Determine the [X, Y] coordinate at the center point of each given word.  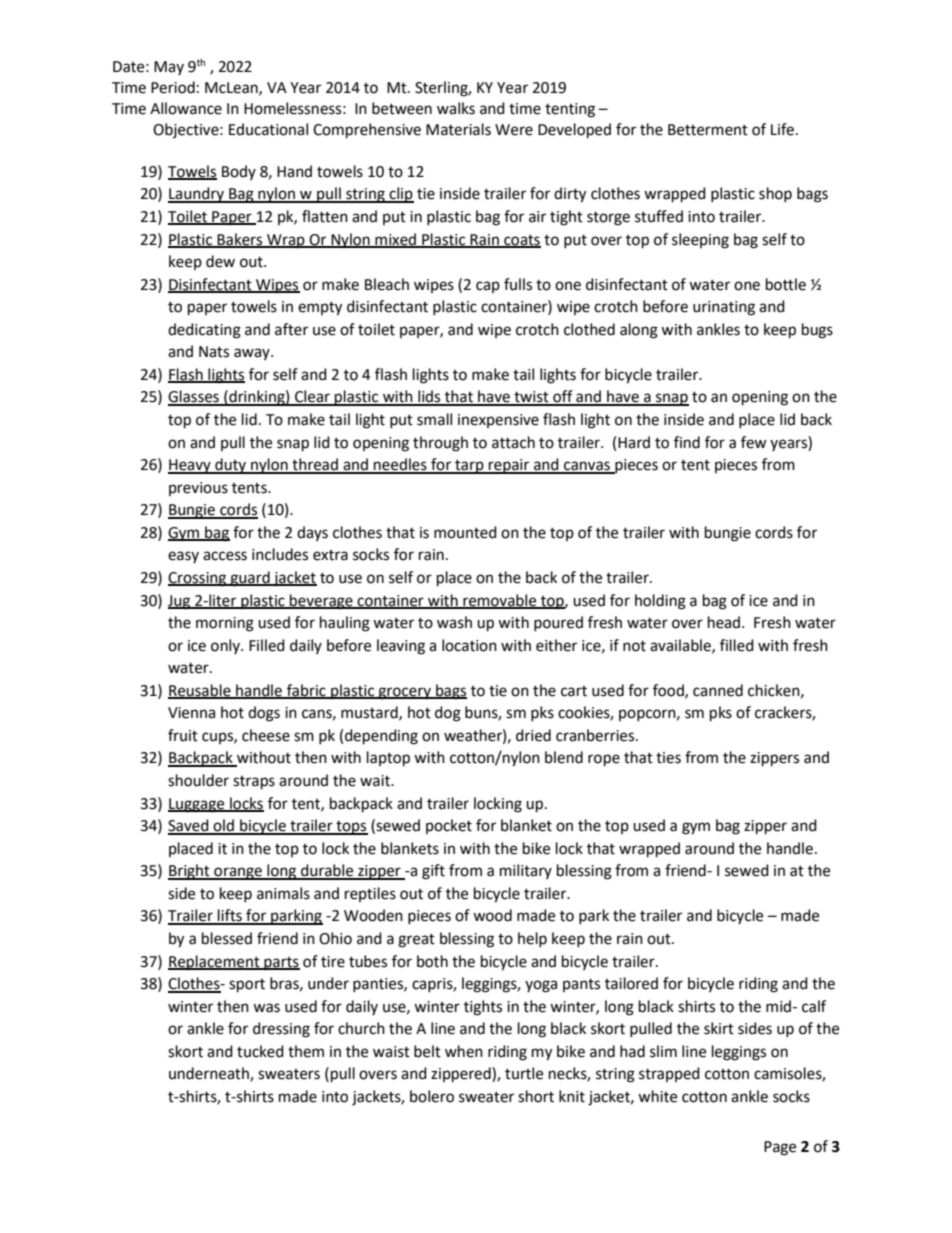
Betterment [708, 130]
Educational [268, 129]
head [724, 622]
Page [780, 1148]
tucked [260, 1051]
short [536, 1096]
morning [225, 624]
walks [456, 108]
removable [500, 601]
